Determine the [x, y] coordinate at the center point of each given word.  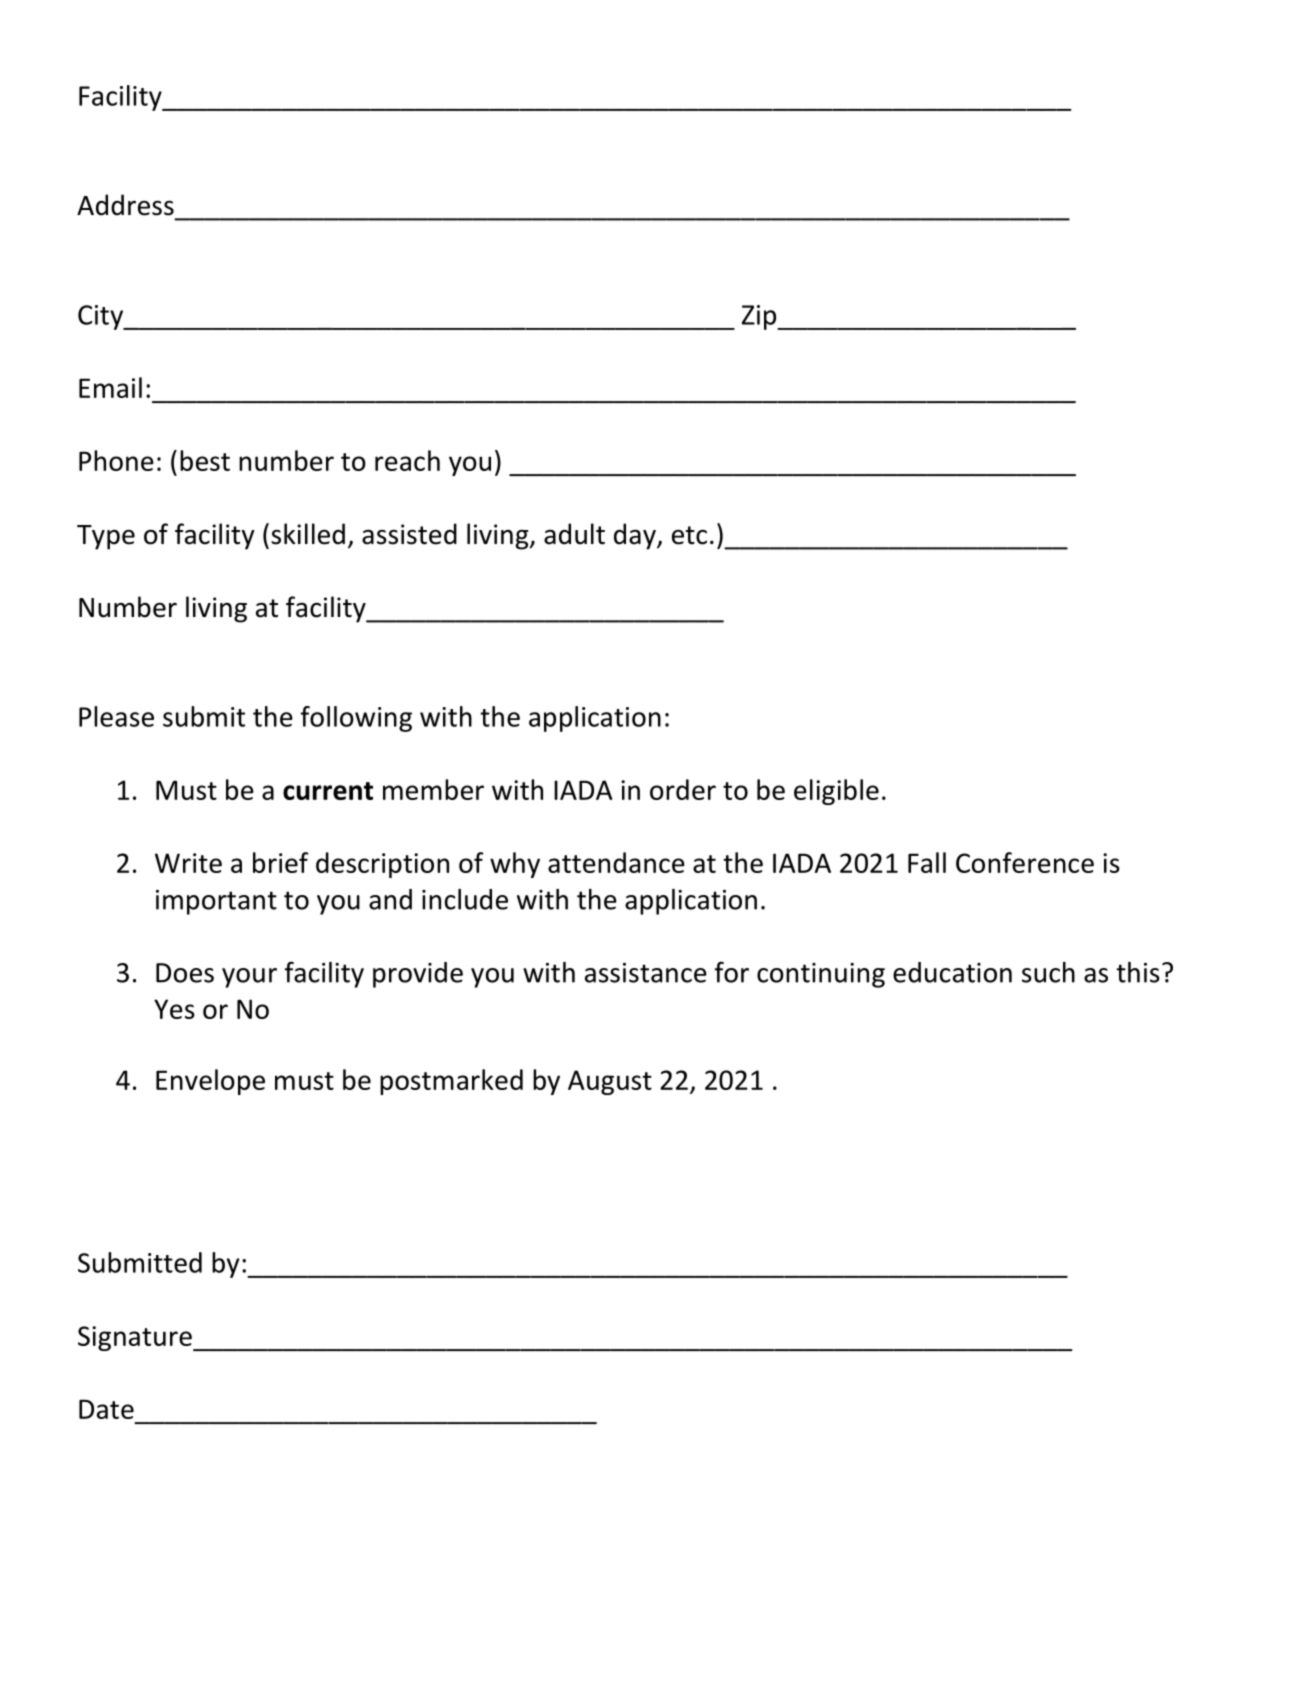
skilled [308, 534]
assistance [646, 973]
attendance [616, 862]
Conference [1025, 862]
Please [116, 716]
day [636, 536]
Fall [927, 862]
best [205, 460]
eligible [836, 792]
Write [188, 863]
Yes [174, 1009]
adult [574, 534]
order [683, 789]
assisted [409, 534]
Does [185, 973]
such [1048, 972]
